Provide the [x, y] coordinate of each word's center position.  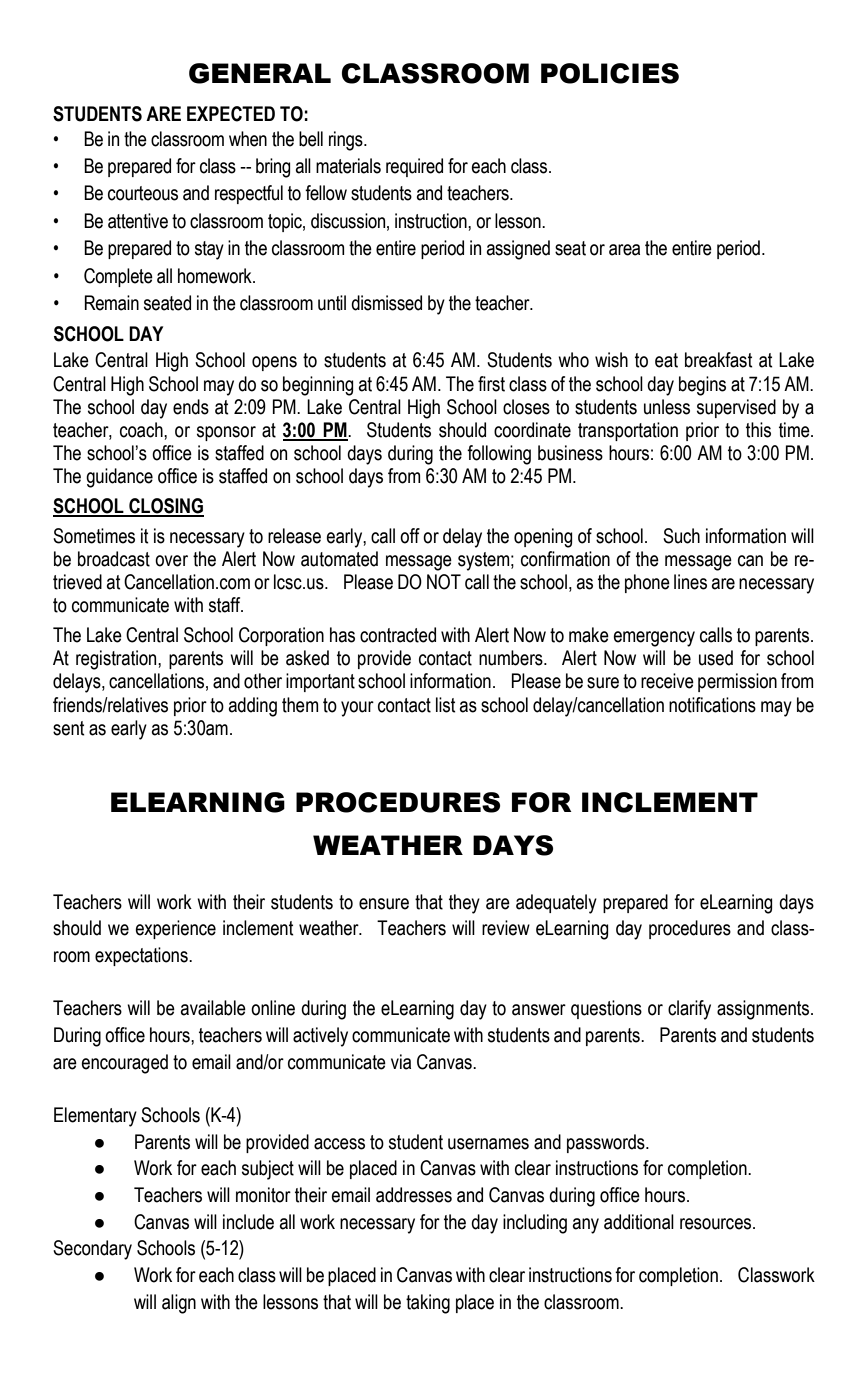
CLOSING [165, 507]
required [414, 167]
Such [681, 536]
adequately [556, 904]
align [179, 1304]
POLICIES [610, 73]
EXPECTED [231, 114]
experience [176, 929]
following [499, 455]
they [464, 904]
